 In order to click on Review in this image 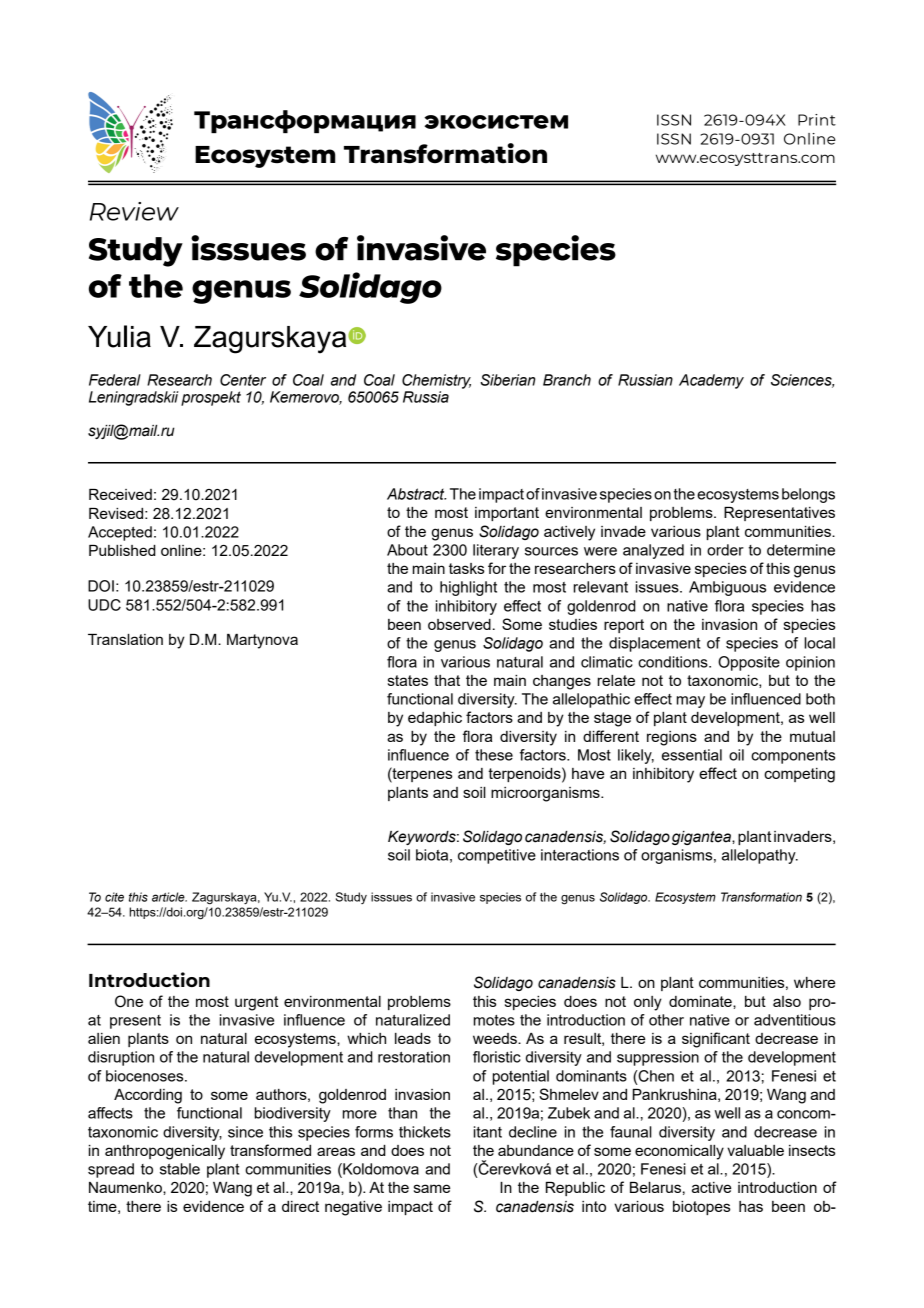, I will do `click(134, 211)`.
